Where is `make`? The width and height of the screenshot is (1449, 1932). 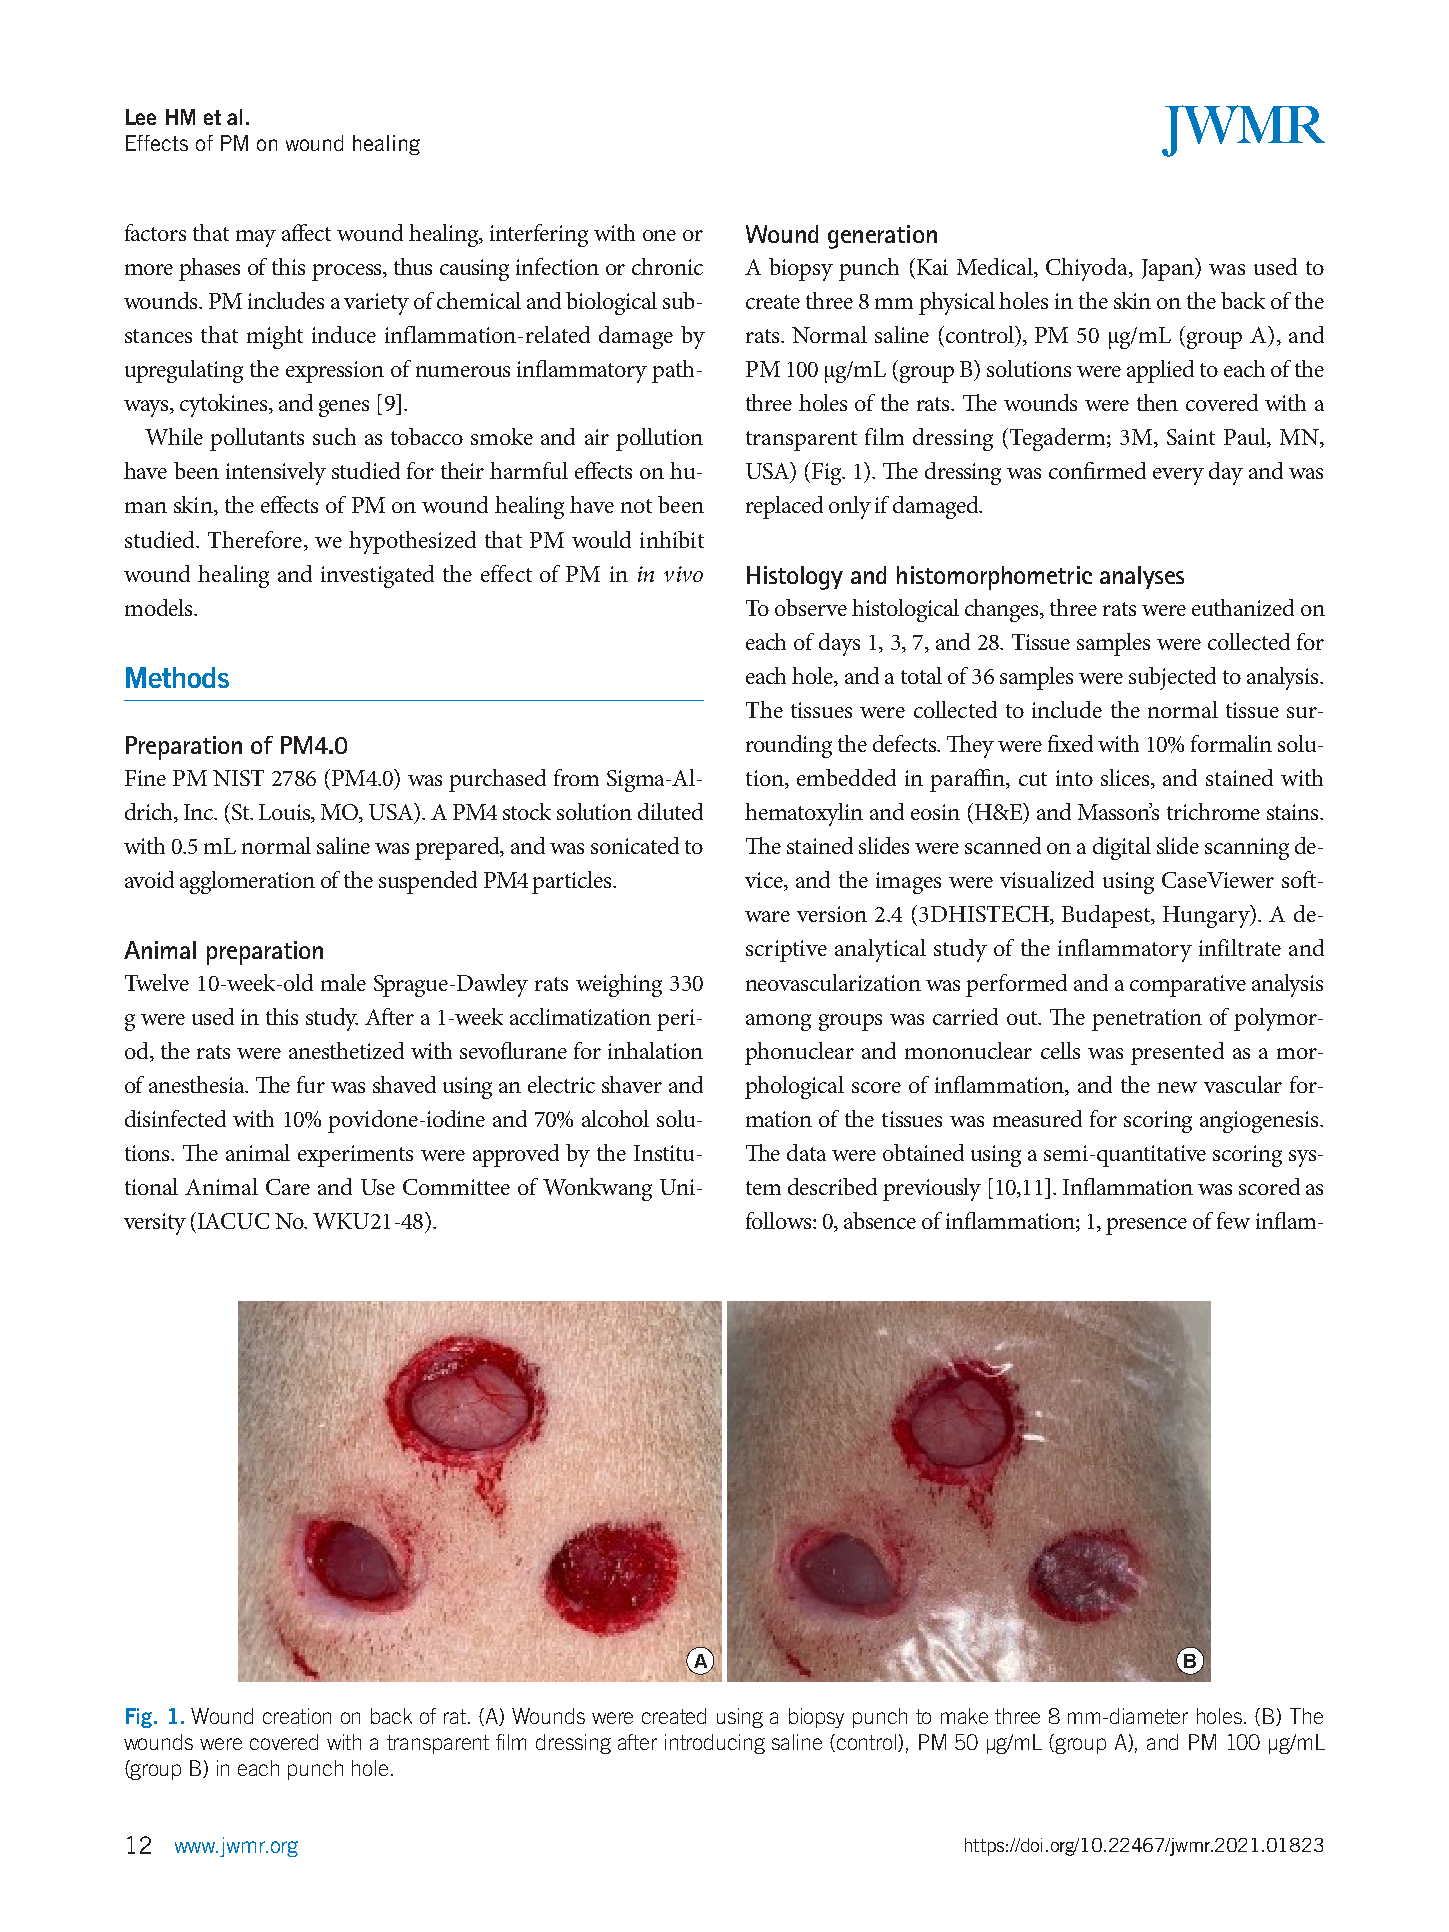
make is located at coordinates (964, 1716).
